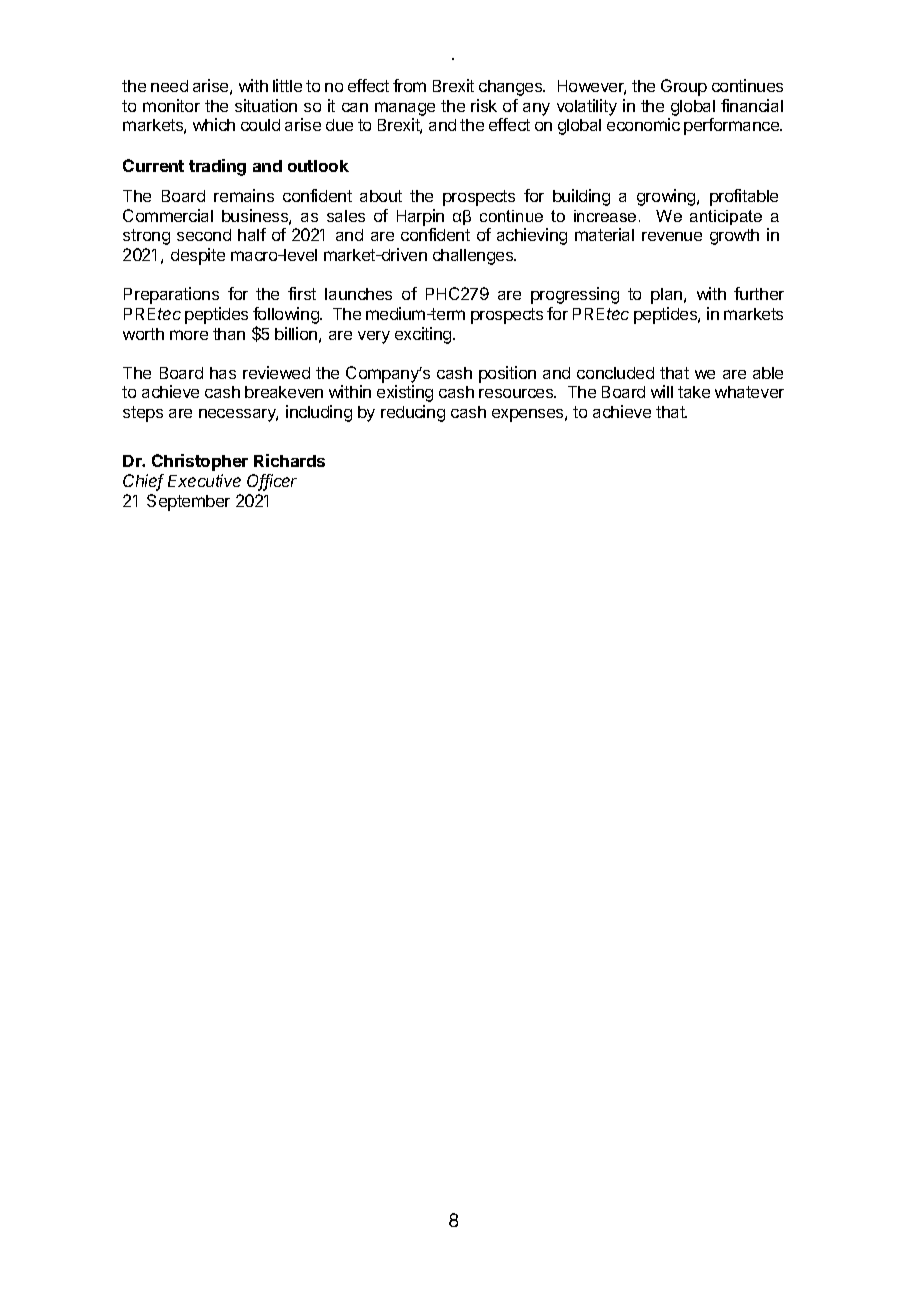  I want to click on reducing, so click(413, 413).
